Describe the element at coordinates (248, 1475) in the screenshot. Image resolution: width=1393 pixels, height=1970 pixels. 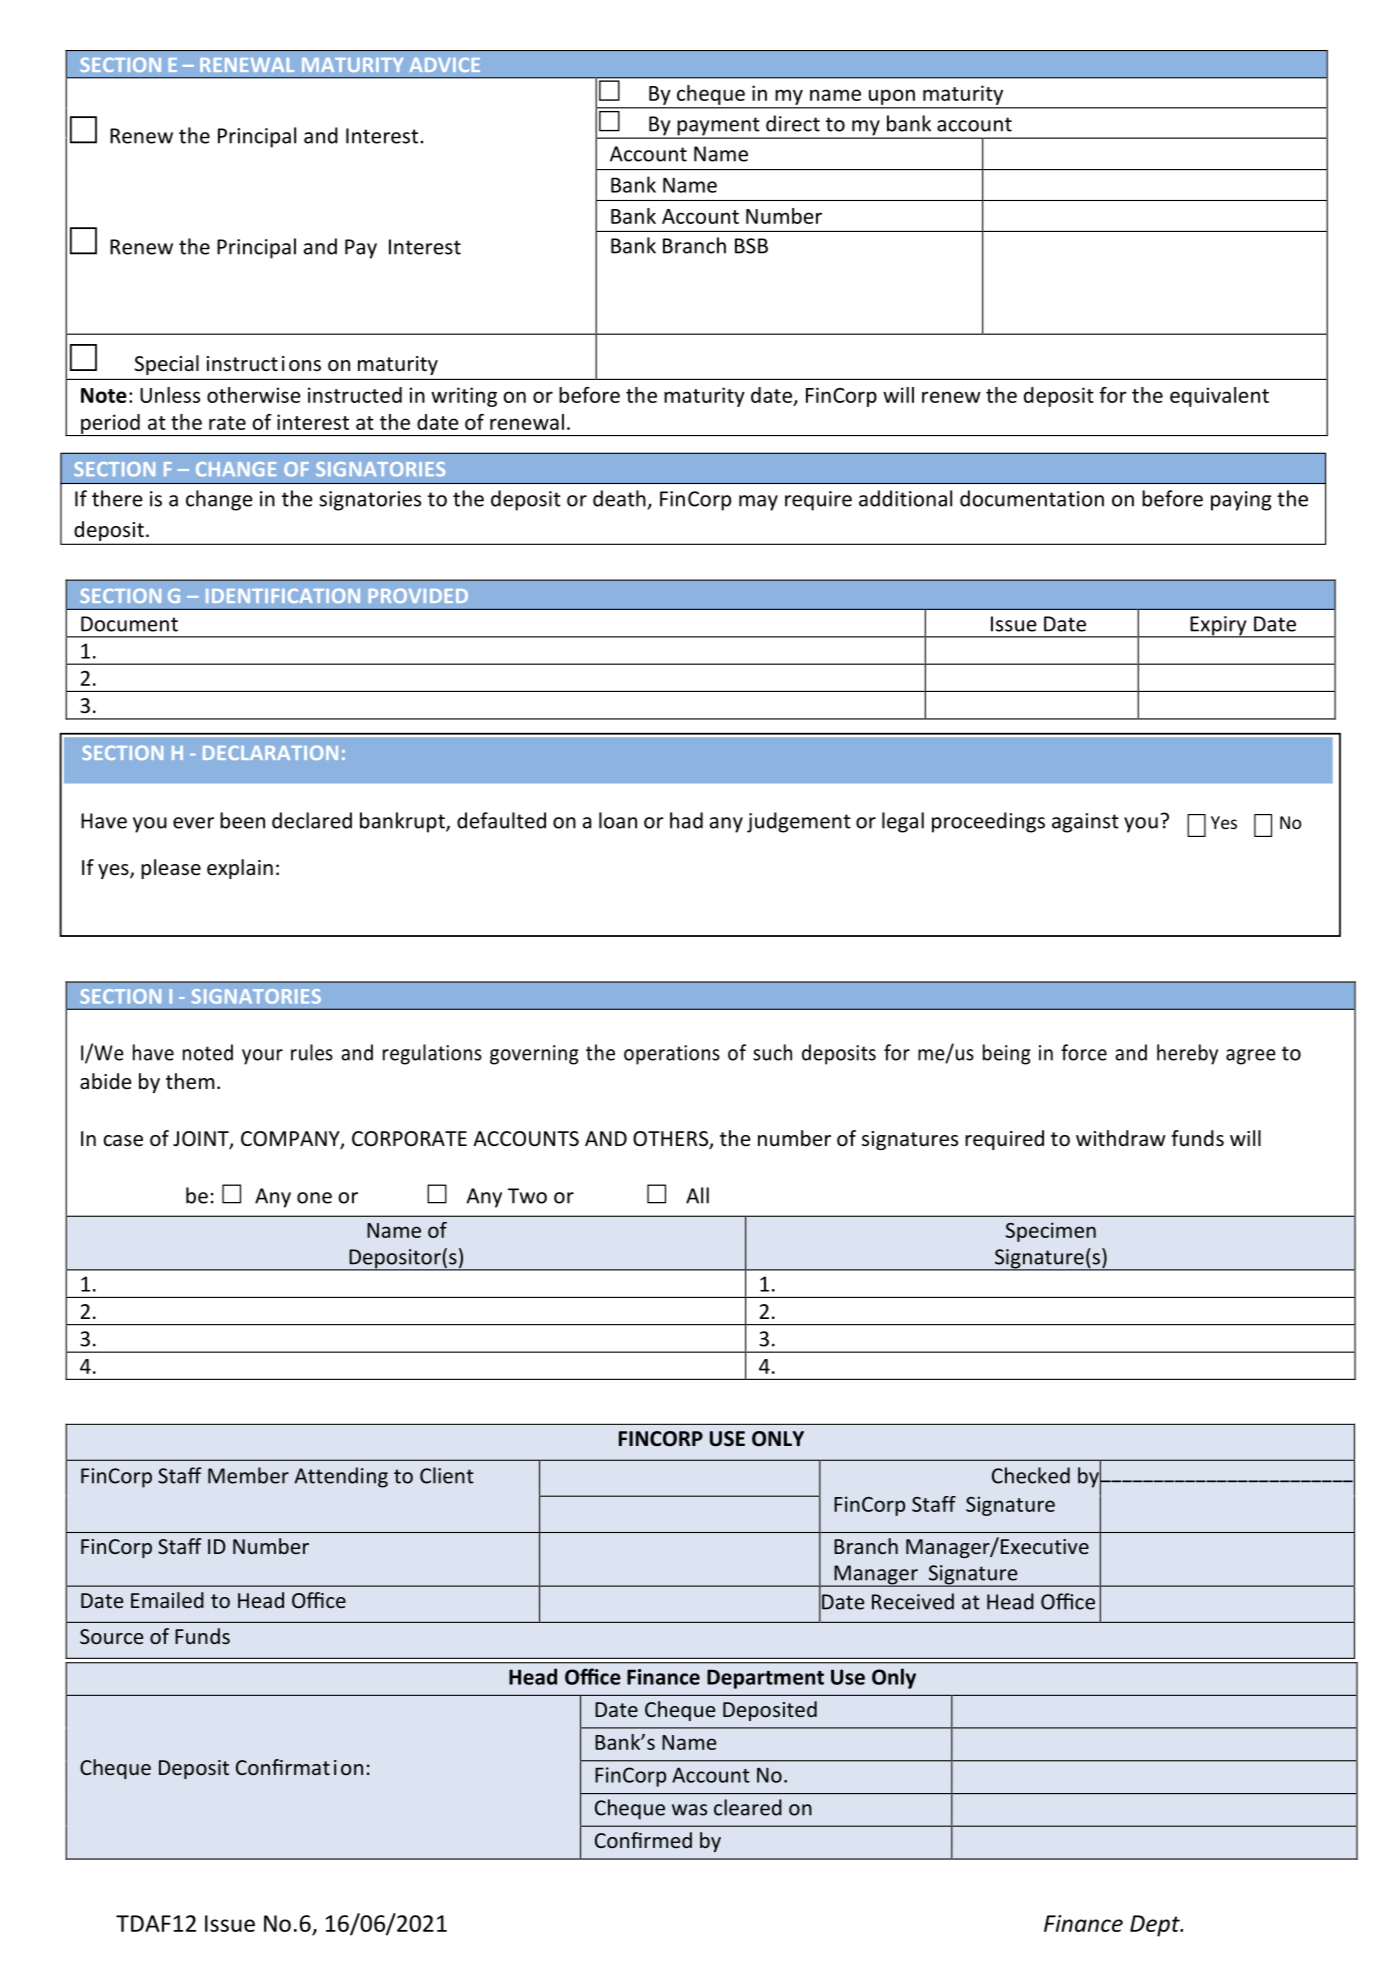
I see `Member` at that location.
